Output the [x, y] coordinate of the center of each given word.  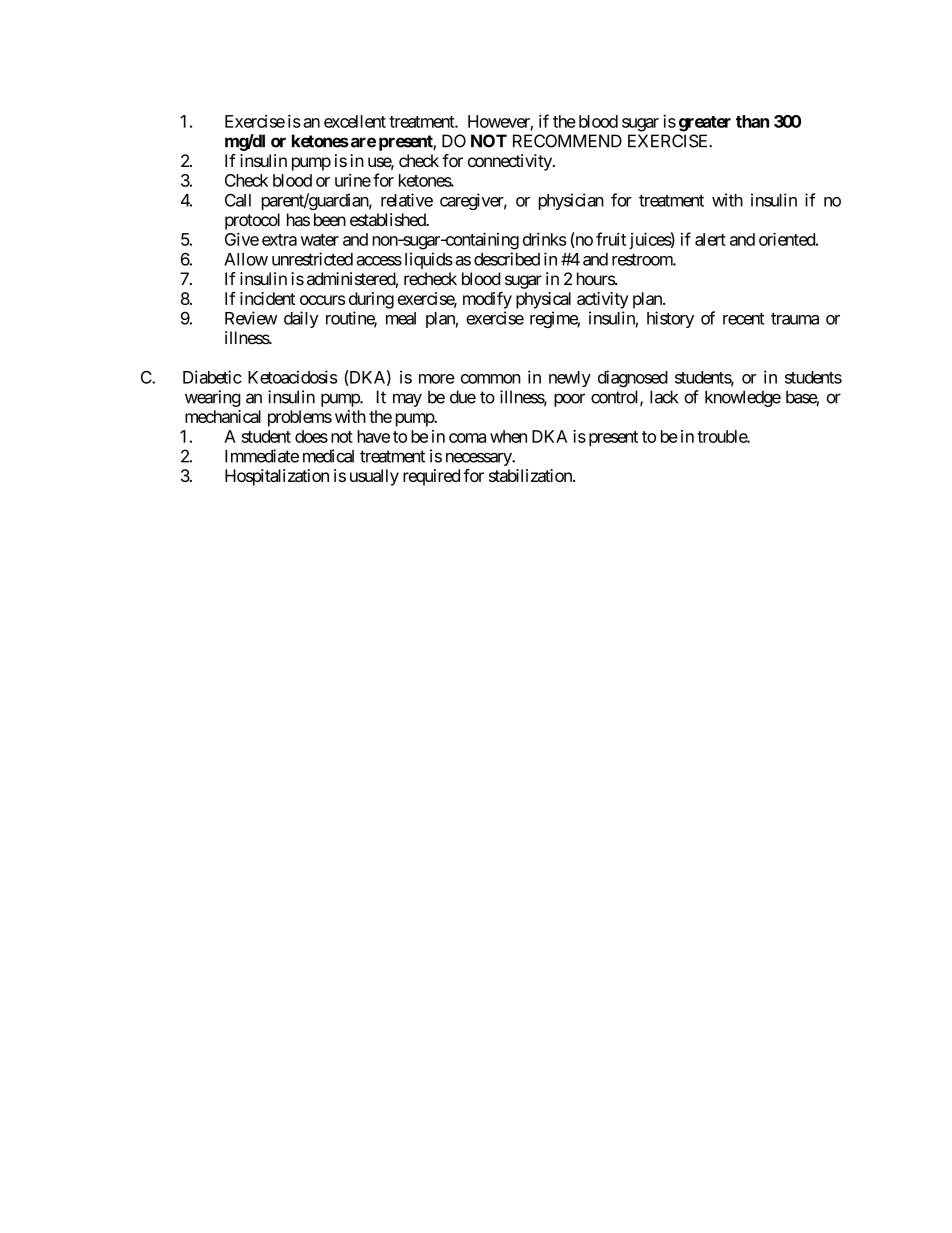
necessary [479, 459]
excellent [355, 121]
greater [705, 124]
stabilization [531, 475]
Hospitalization [277, 477]
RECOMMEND [567, 141]
